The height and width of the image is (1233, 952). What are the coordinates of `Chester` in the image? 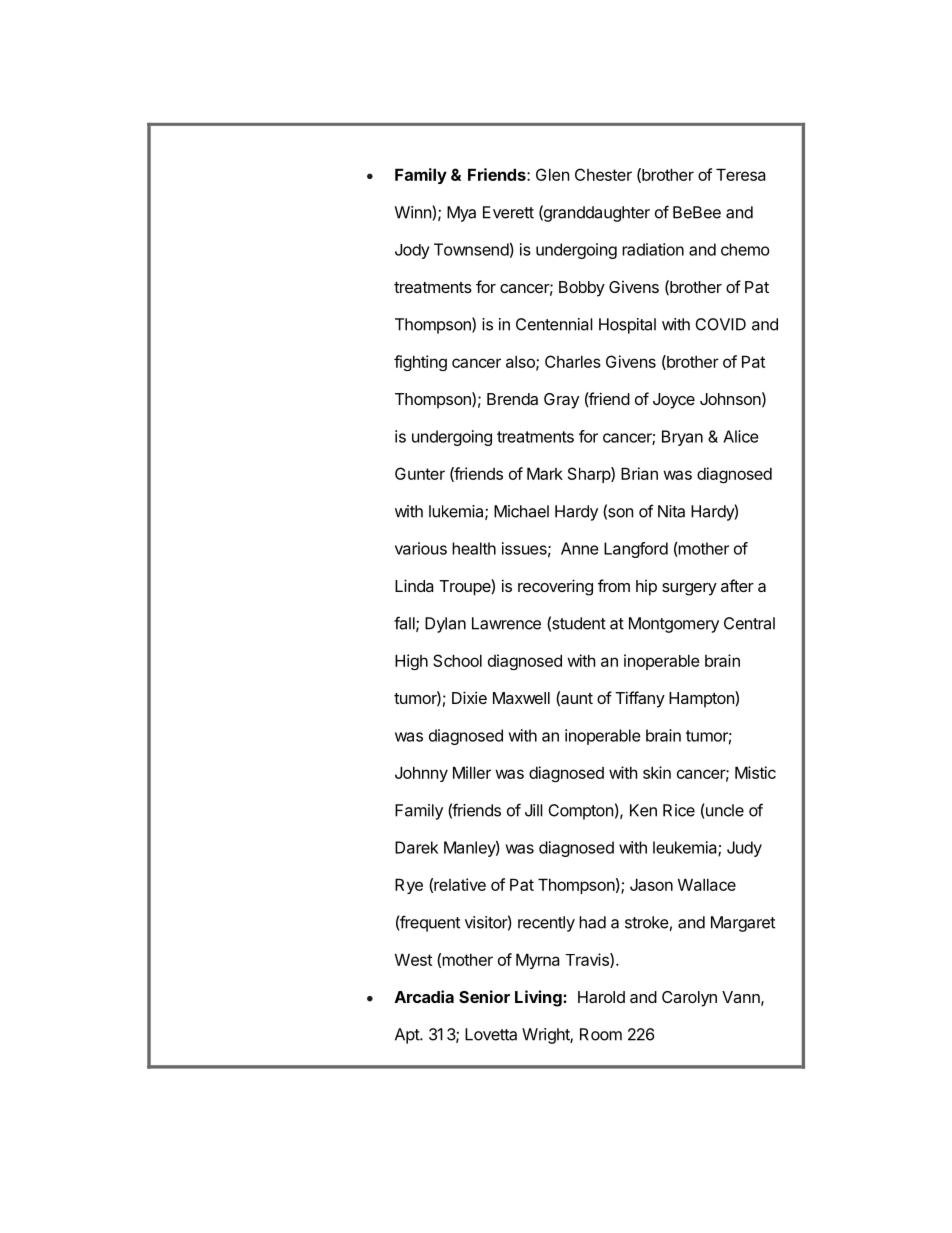 It's located at (603, 174).
